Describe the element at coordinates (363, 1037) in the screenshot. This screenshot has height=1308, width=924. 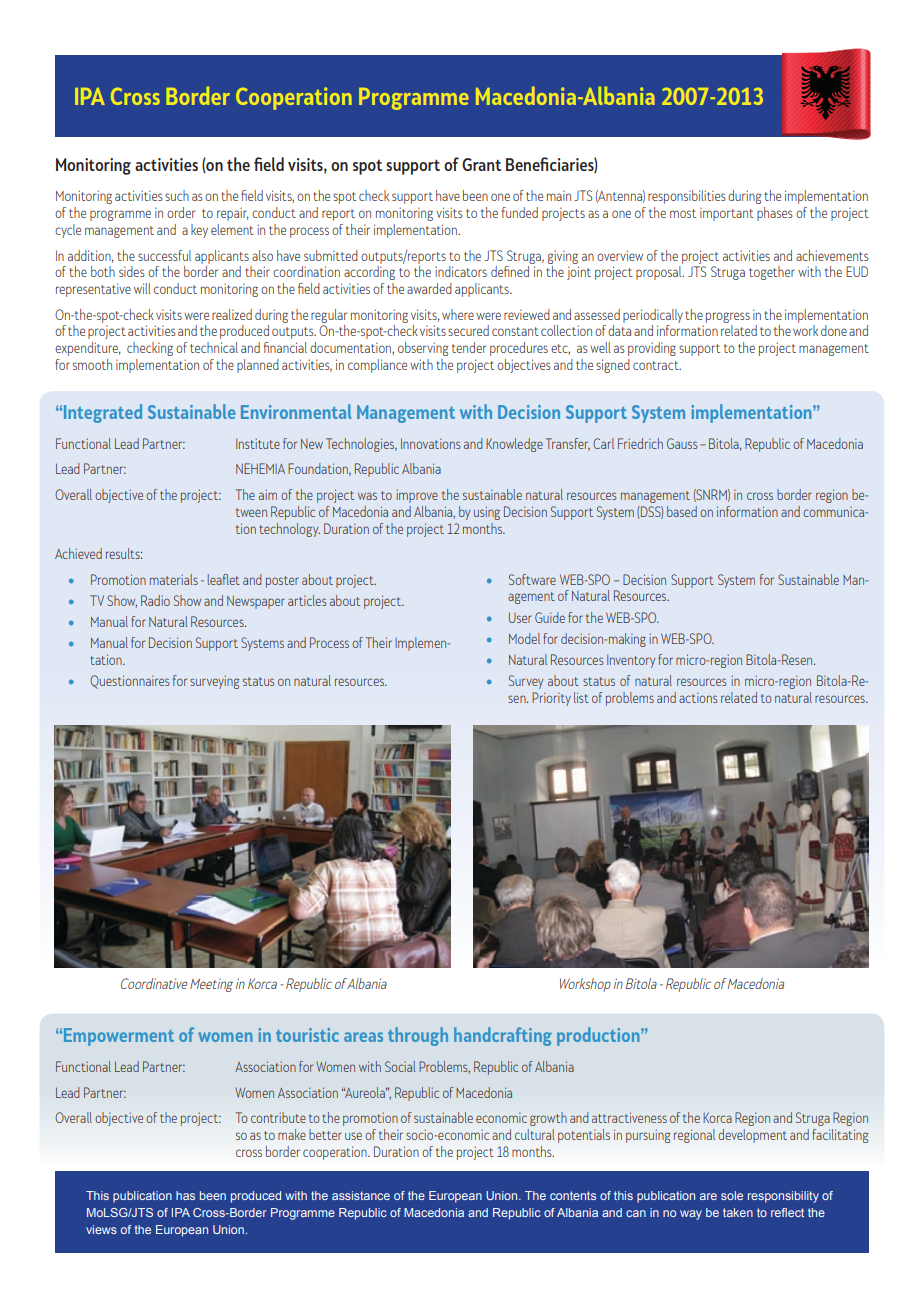
I see `areas` at that location.
